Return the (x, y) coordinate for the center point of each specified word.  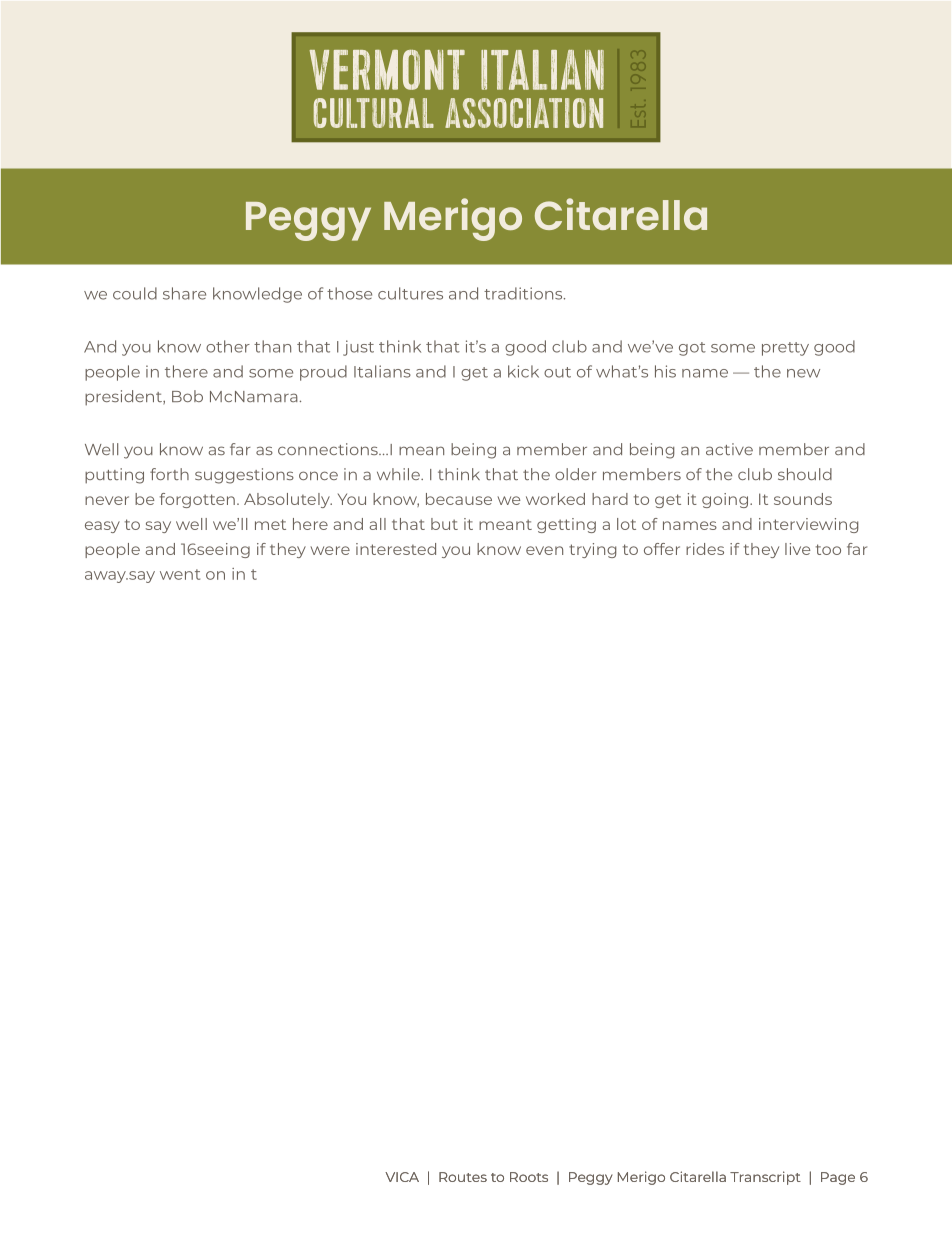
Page (838, 1178)
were (330, 550)
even (544, 550)
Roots (529, 1177)
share (184, 293)
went (180, 574)
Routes (463, 1177)
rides (705, 549)
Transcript (765, 1178)
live (798, 549)
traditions (524, 293)
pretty (785, 349)
